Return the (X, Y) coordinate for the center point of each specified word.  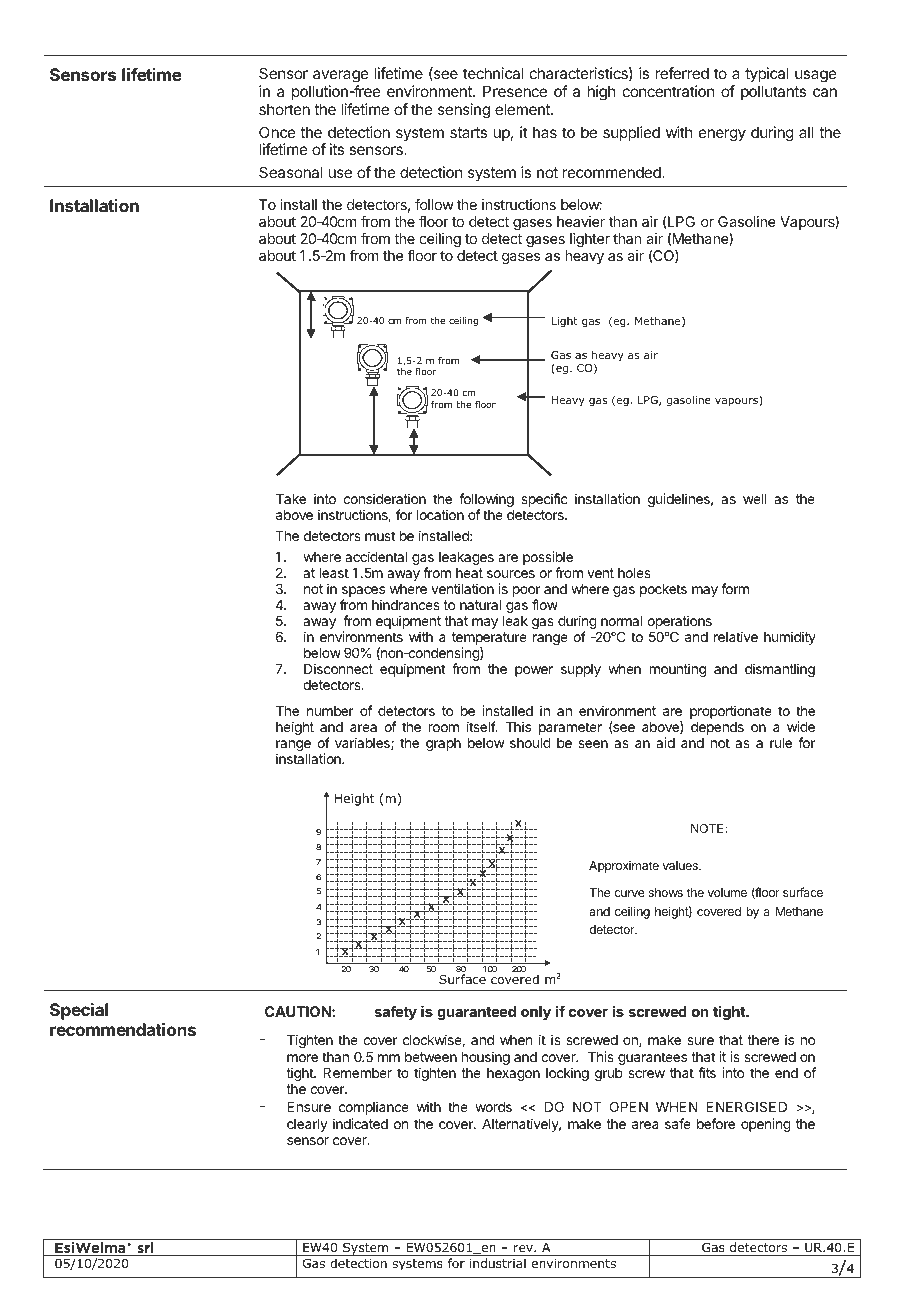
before (716, 1123)
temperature (489, 640)
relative (736, 636)
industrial (498, 1263)
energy (722, 135)
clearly (307, 1125)
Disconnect (338, 668)
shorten (284, 109)
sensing (464, 111)
